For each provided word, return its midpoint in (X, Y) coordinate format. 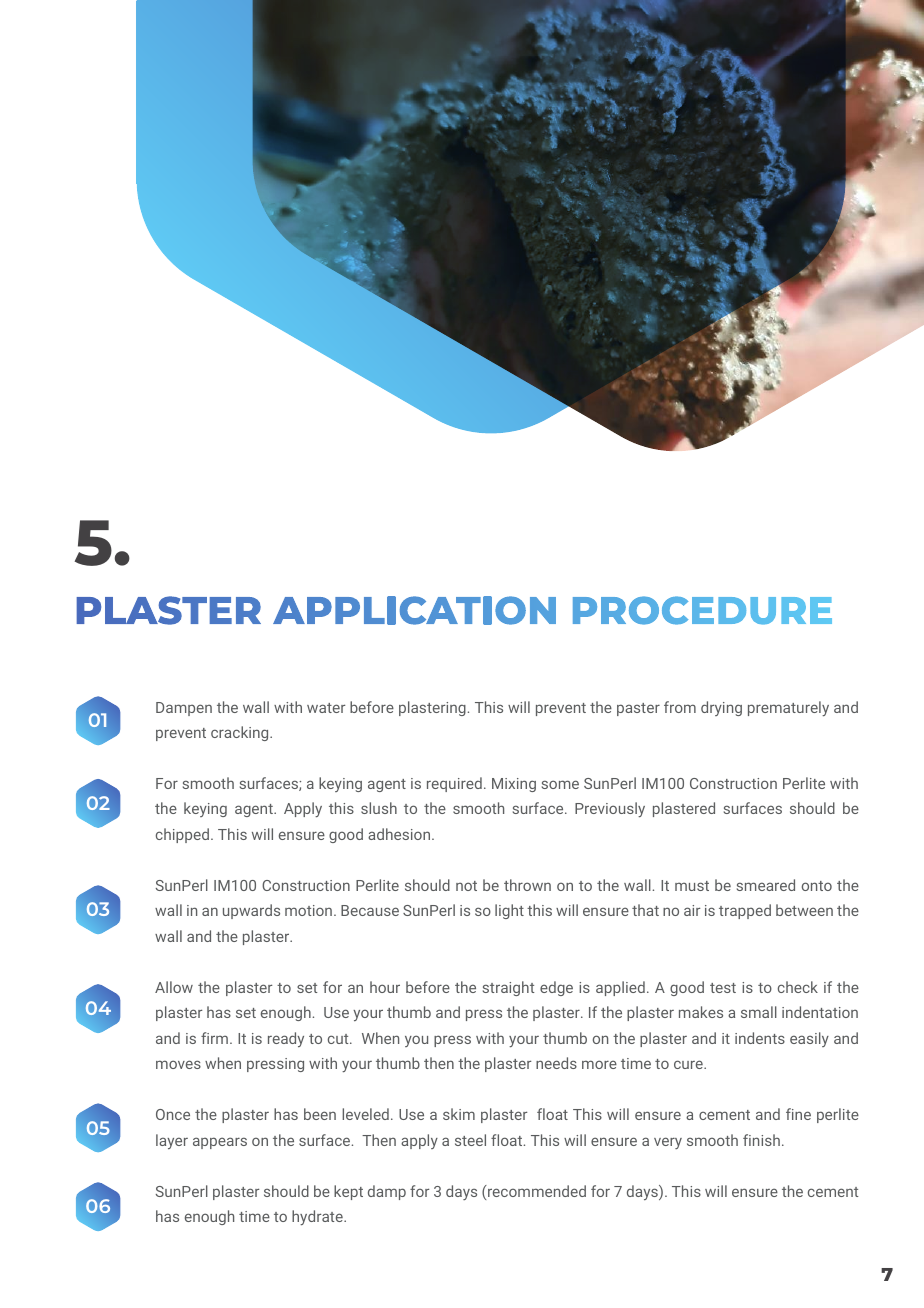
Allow (174, 987)
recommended (536, 1191)
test (723, 988)
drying (721, 708)
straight (508, 988)
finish (761, 1140)
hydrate (318, 1217)
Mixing (514, 785)
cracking (241, 733)
